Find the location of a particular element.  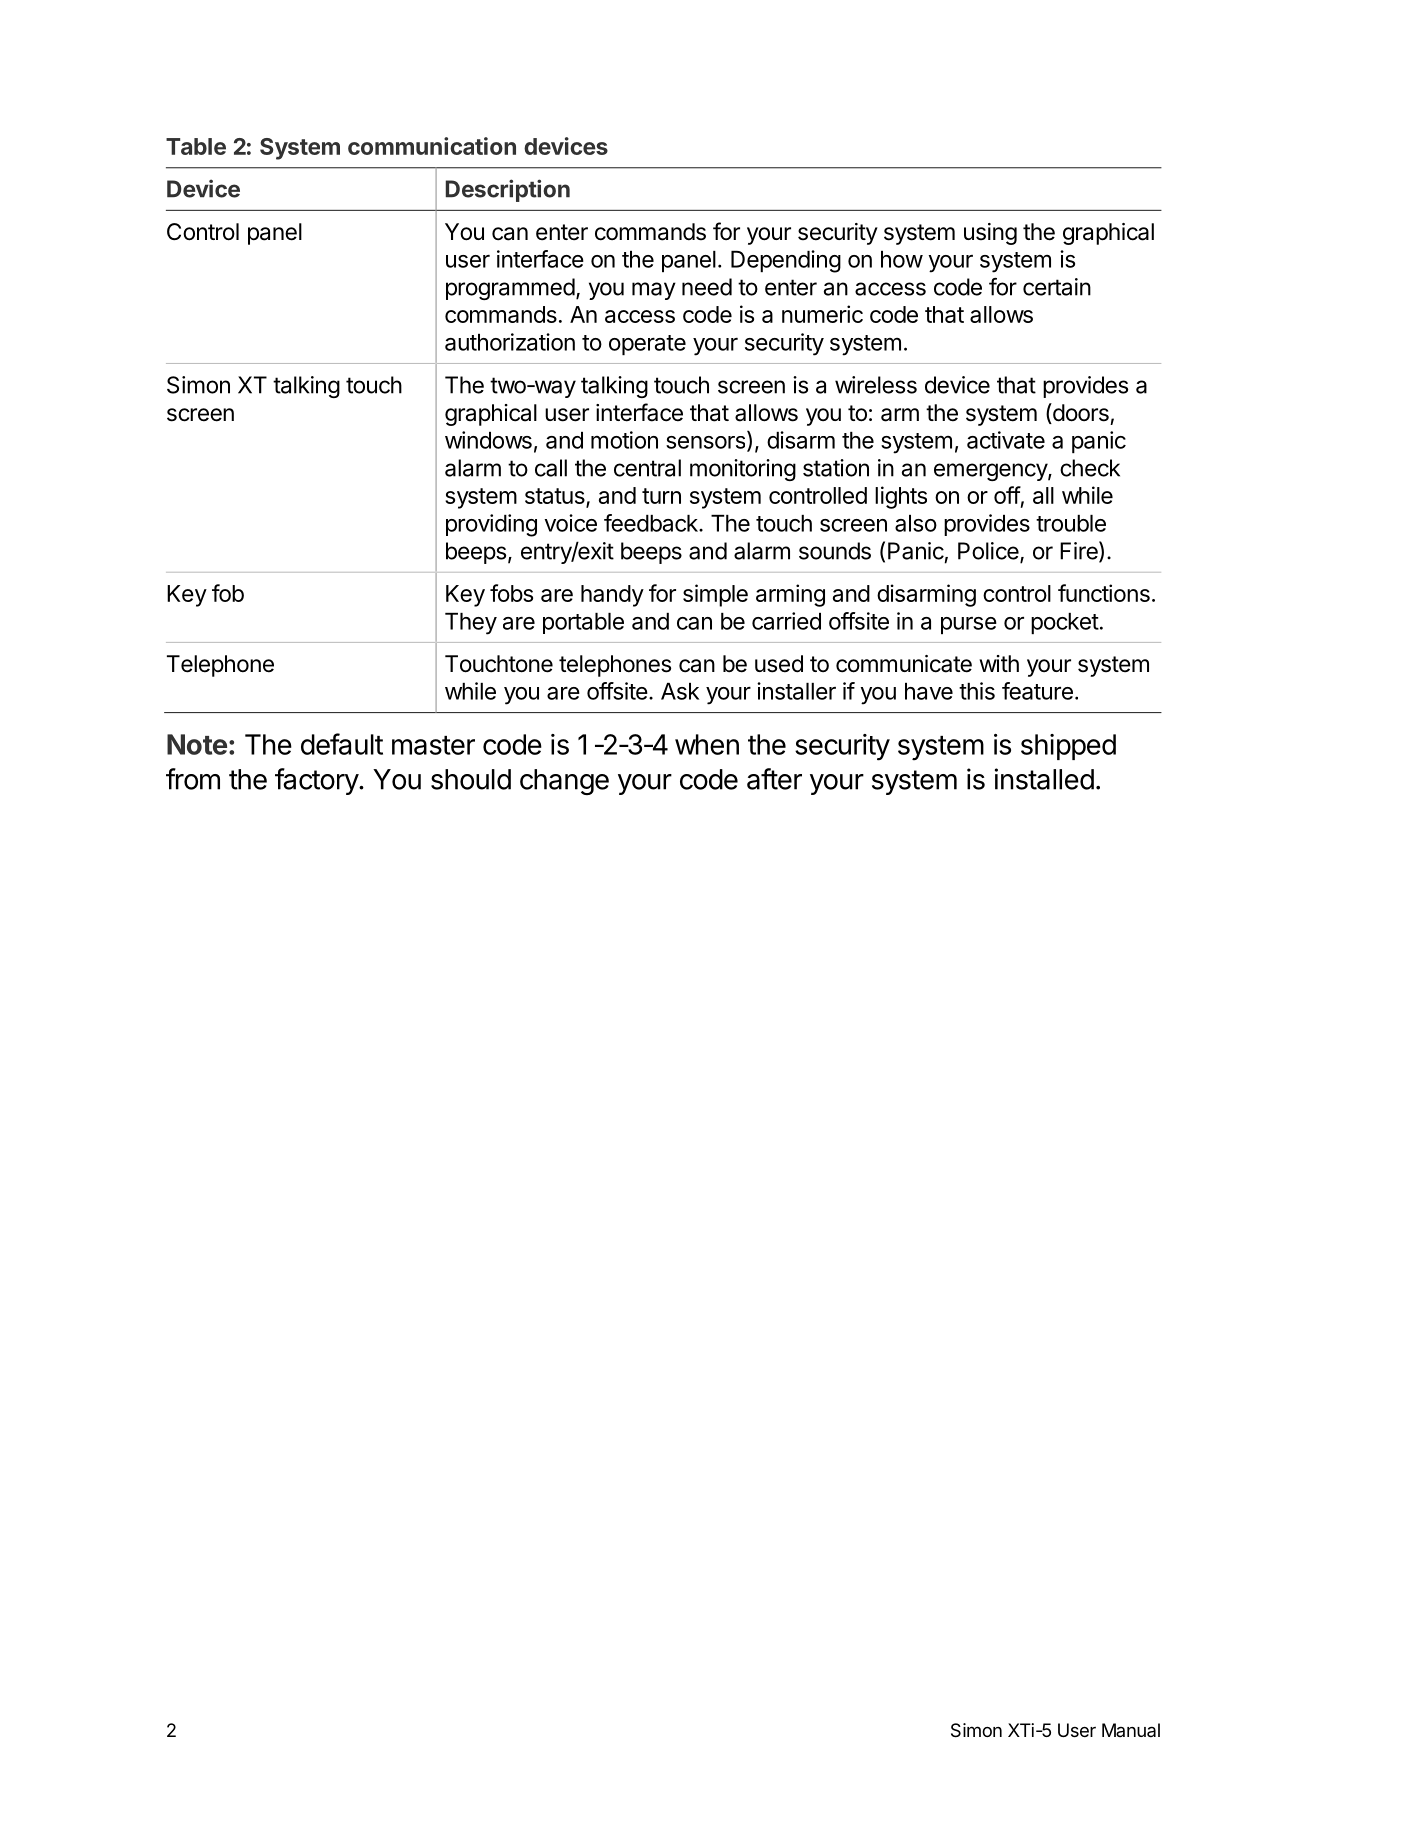

factory is located at coordinates (317, 781).
